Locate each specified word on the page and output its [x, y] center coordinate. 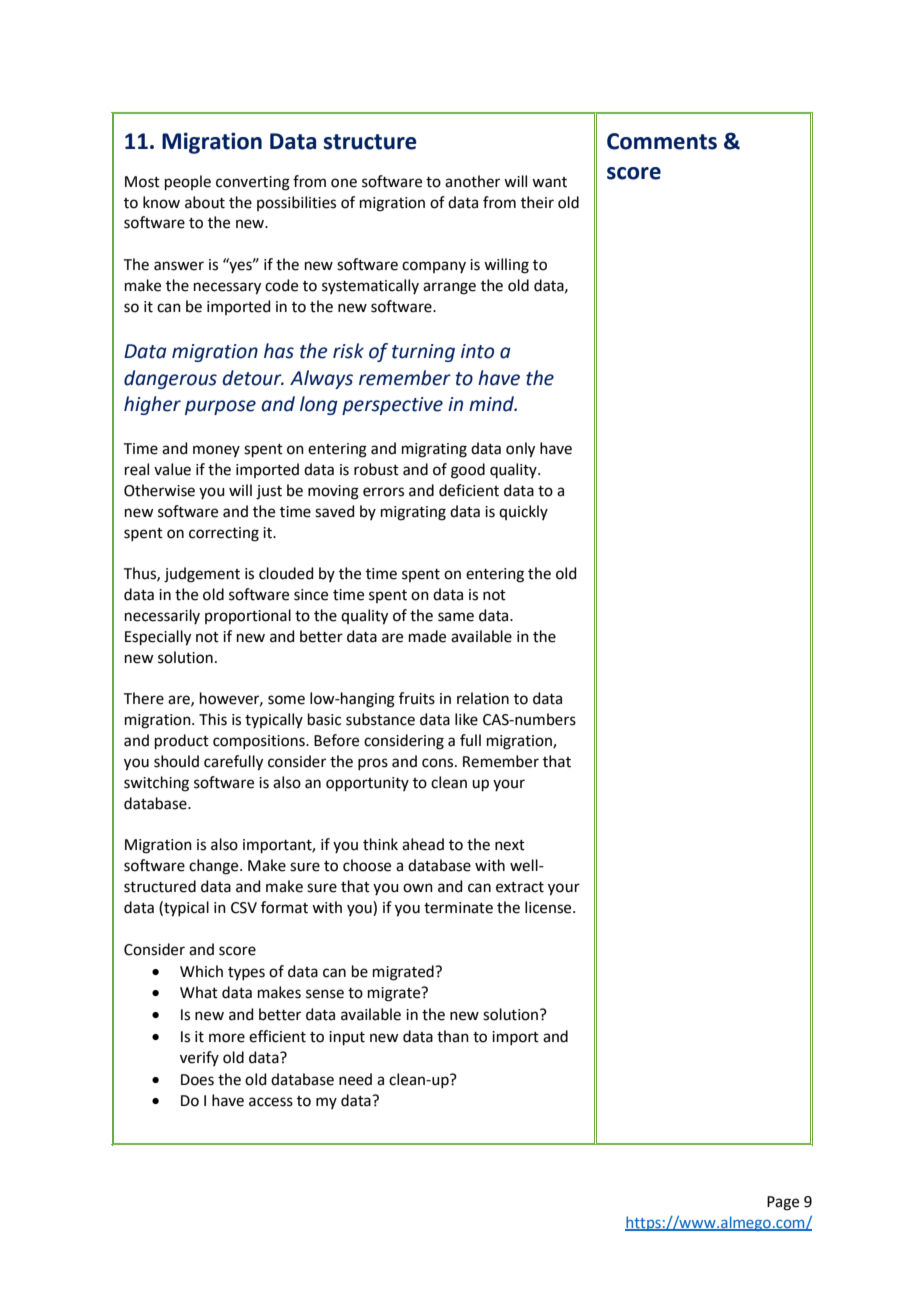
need [355, 1079]
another [472, 181]
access [271, 1102]
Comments [662, 141]
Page [783, 1203]
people [188, 182]
